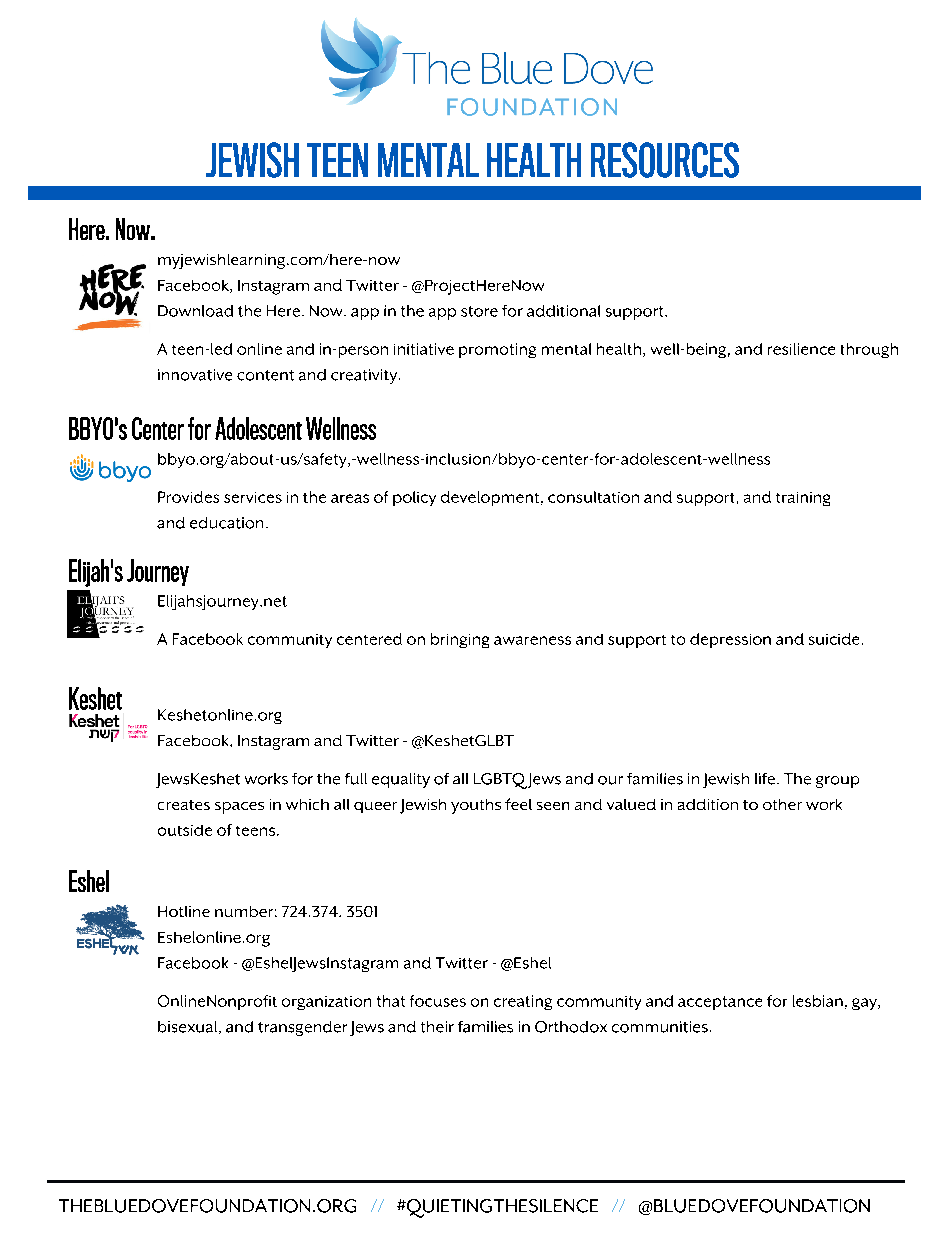 This page has height=1233, width=952. Describe the element at coordinates (818, 1001) in the page. I see `lesbian` at that location.
